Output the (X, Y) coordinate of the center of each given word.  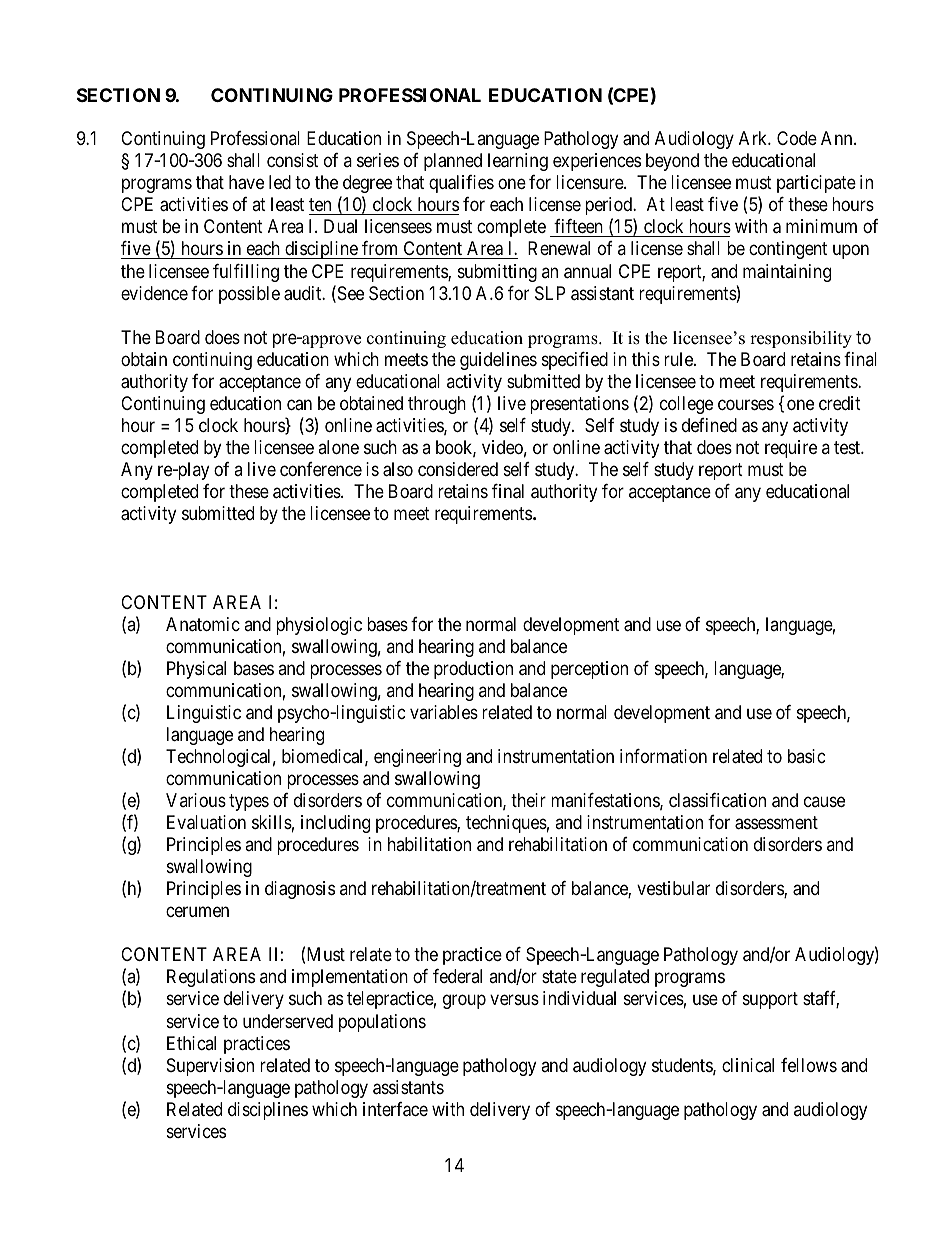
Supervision (210, 1067)
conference (321, 469)
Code (797, 138)
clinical (748, 1065)
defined (709, 425)
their (528, 800)
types (249, 802)
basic (807, 756)
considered (458, 469)
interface (395, 1109)
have (246, 182)
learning (518, 162)
